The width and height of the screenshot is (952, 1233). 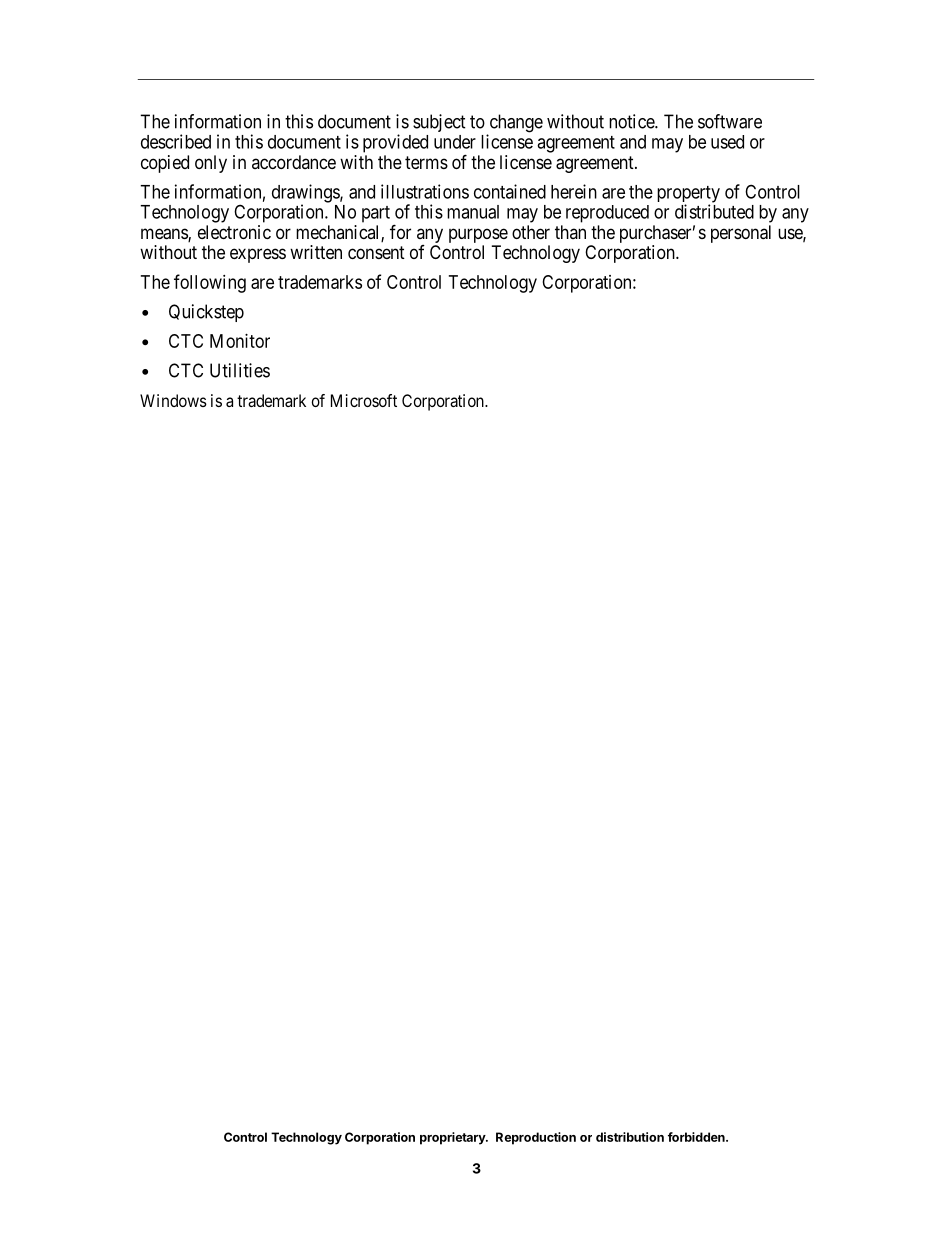 What do you see at coordinates (364, 400) in the screenshot?
I see `Microsoft` at bounding box center [364, 400].
